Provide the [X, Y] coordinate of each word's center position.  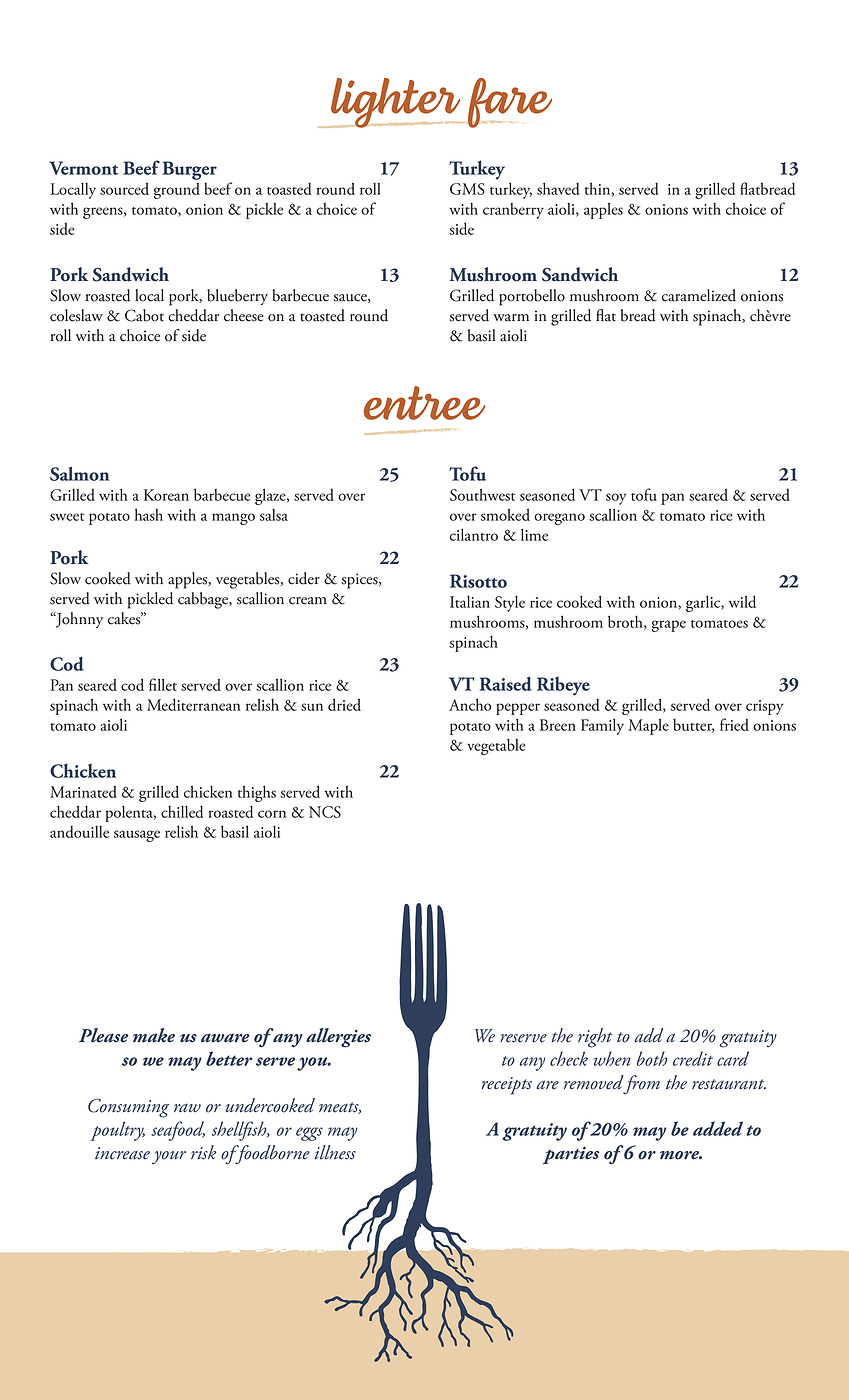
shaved [558, 188]
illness [335, 1152]
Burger [190, 170]
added [718, 1128]
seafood [178, 1131]
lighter [395, 103]
